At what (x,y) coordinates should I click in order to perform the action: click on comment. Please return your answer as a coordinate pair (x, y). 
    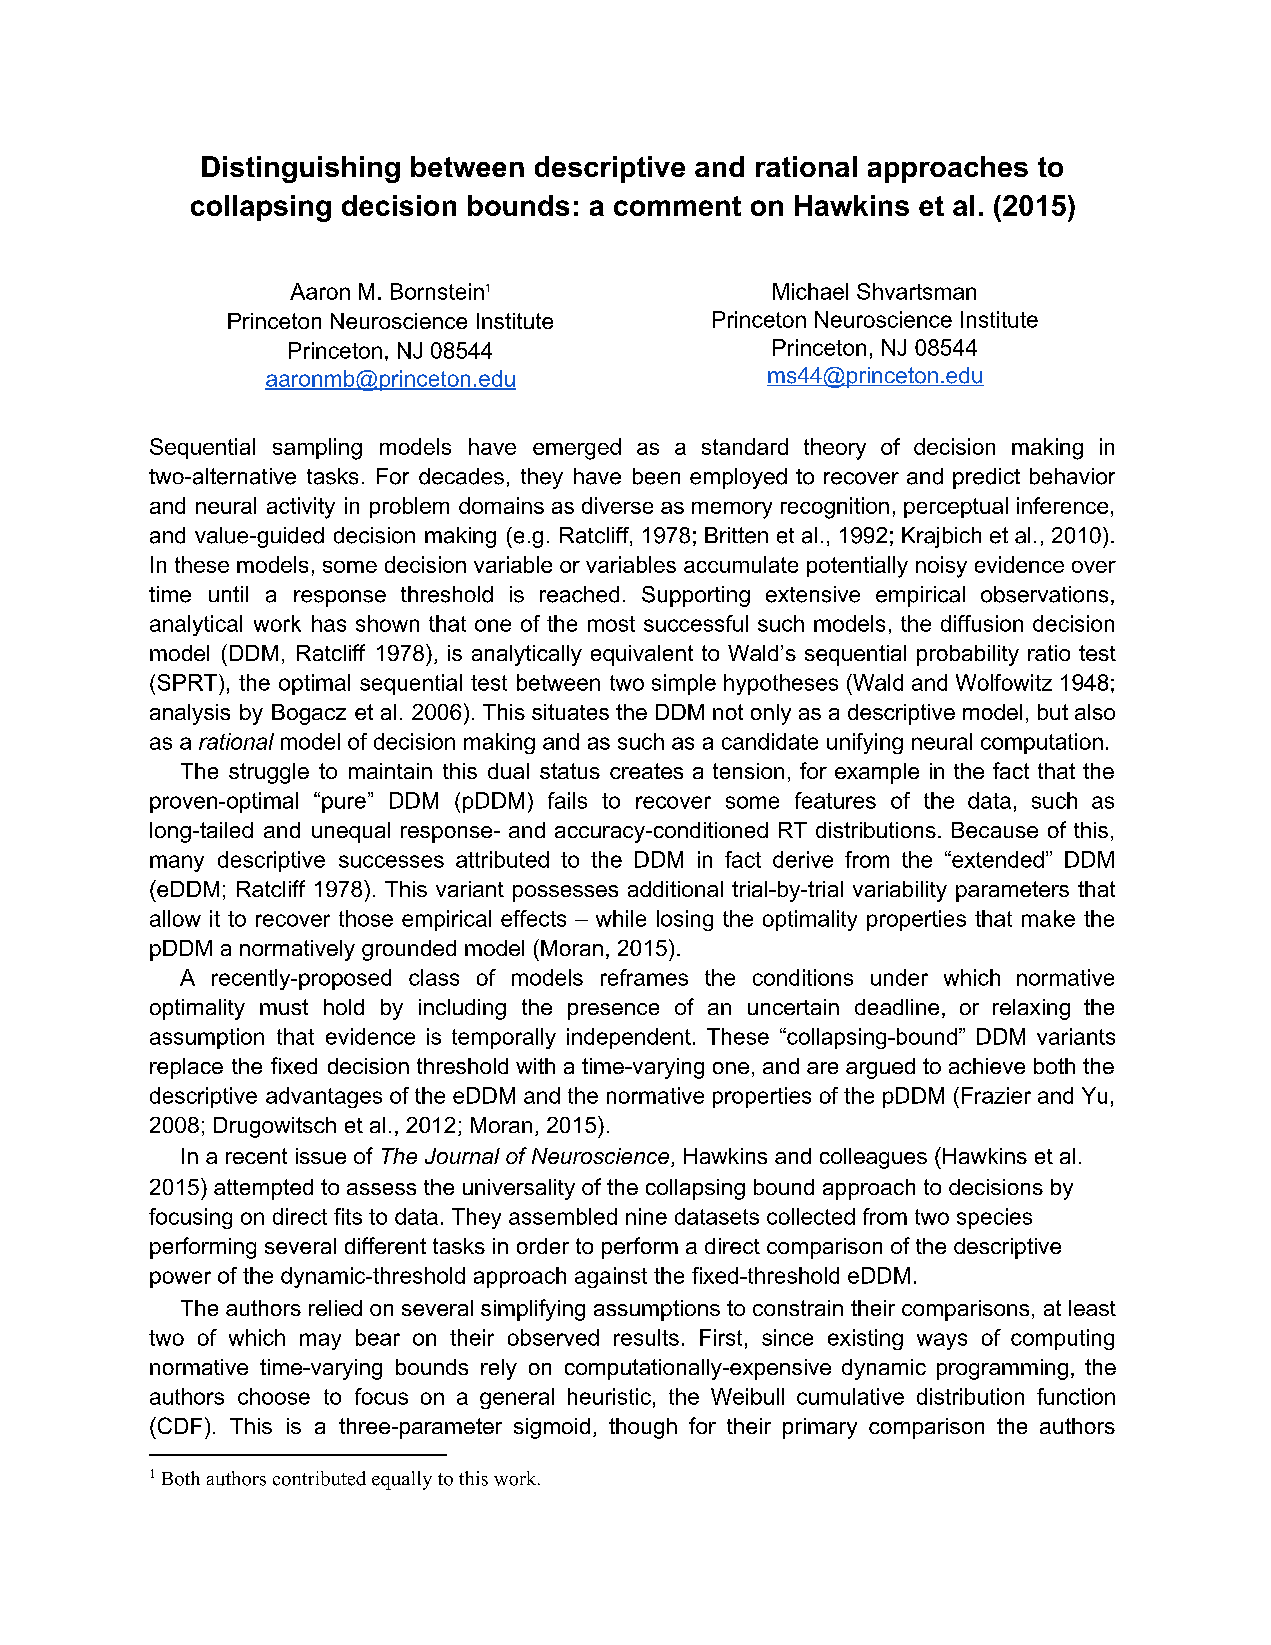
    Looking at the image, I should click on (677, 206).
